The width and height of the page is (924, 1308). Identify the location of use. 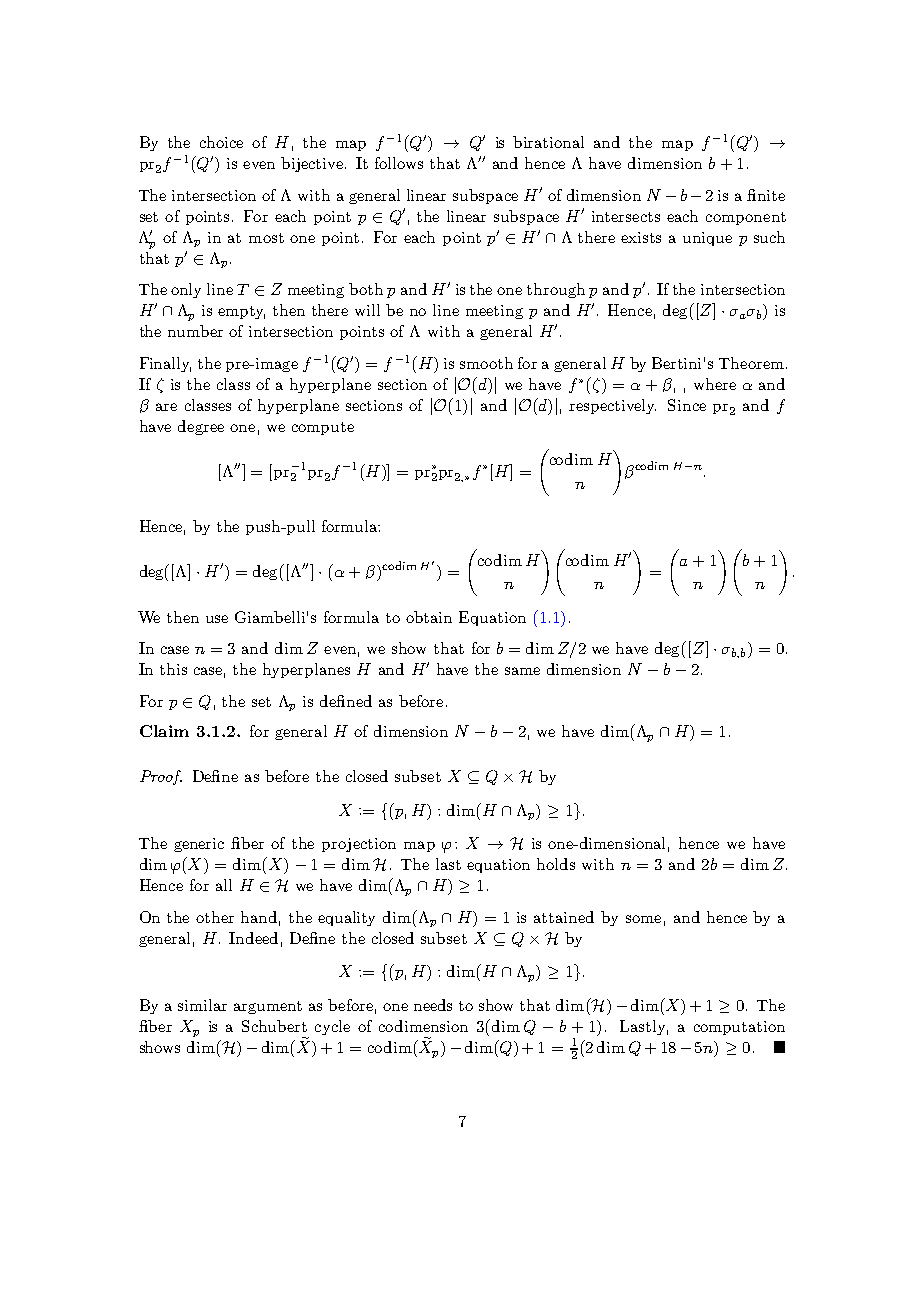
(217, 619).
